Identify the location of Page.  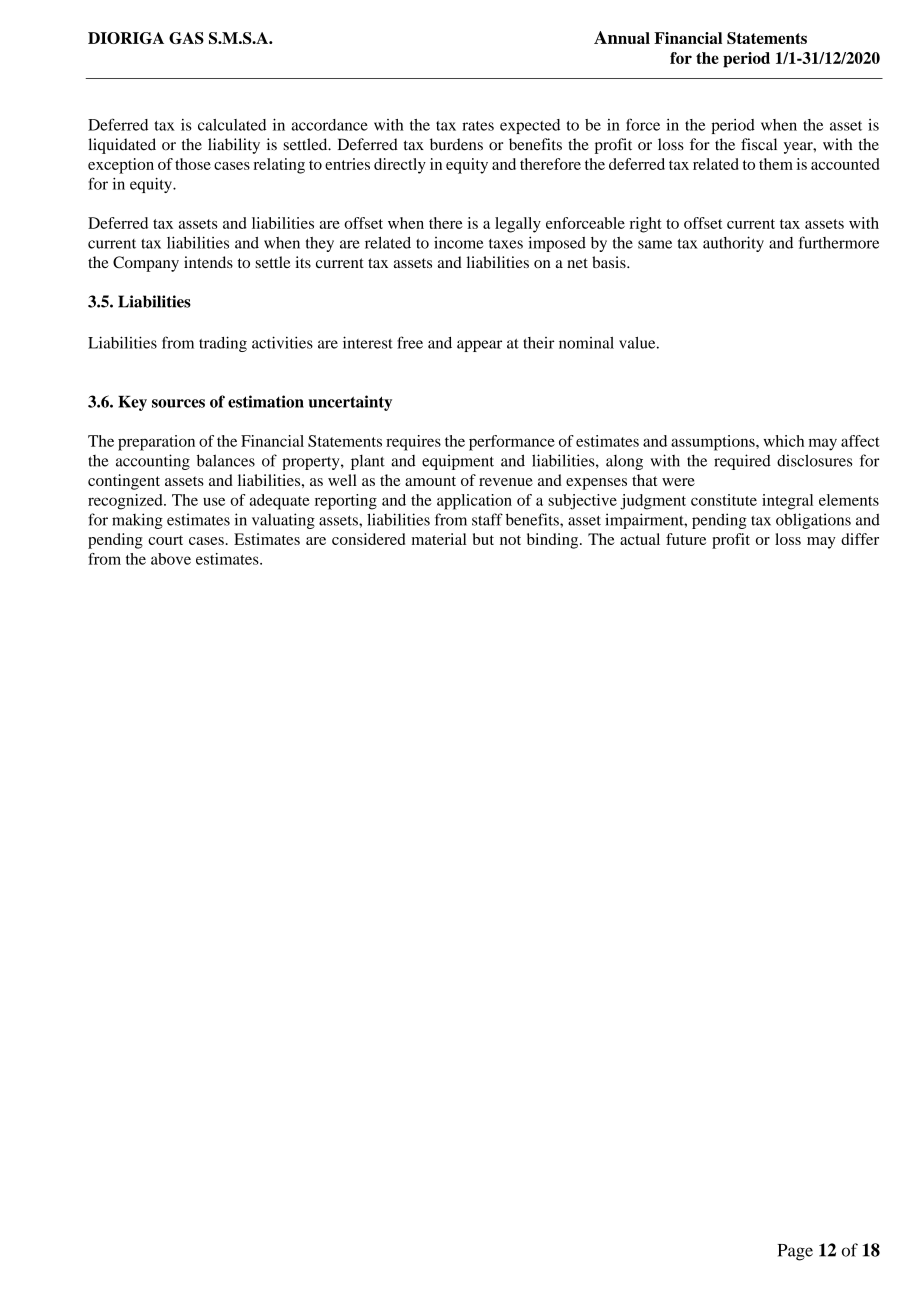
(795, 1252).
